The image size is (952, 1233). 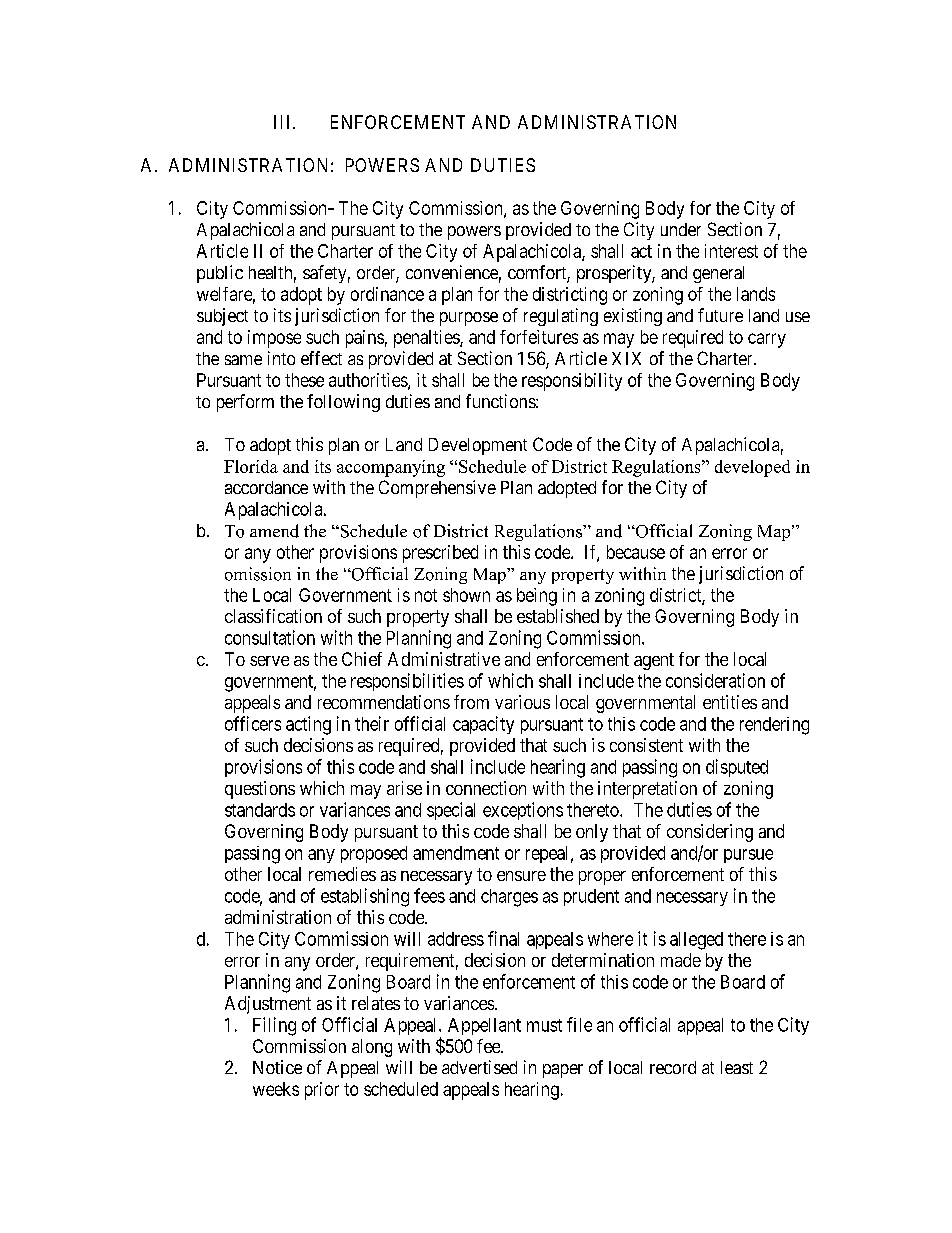 I want to click on III, so click(x=284, y=122).
